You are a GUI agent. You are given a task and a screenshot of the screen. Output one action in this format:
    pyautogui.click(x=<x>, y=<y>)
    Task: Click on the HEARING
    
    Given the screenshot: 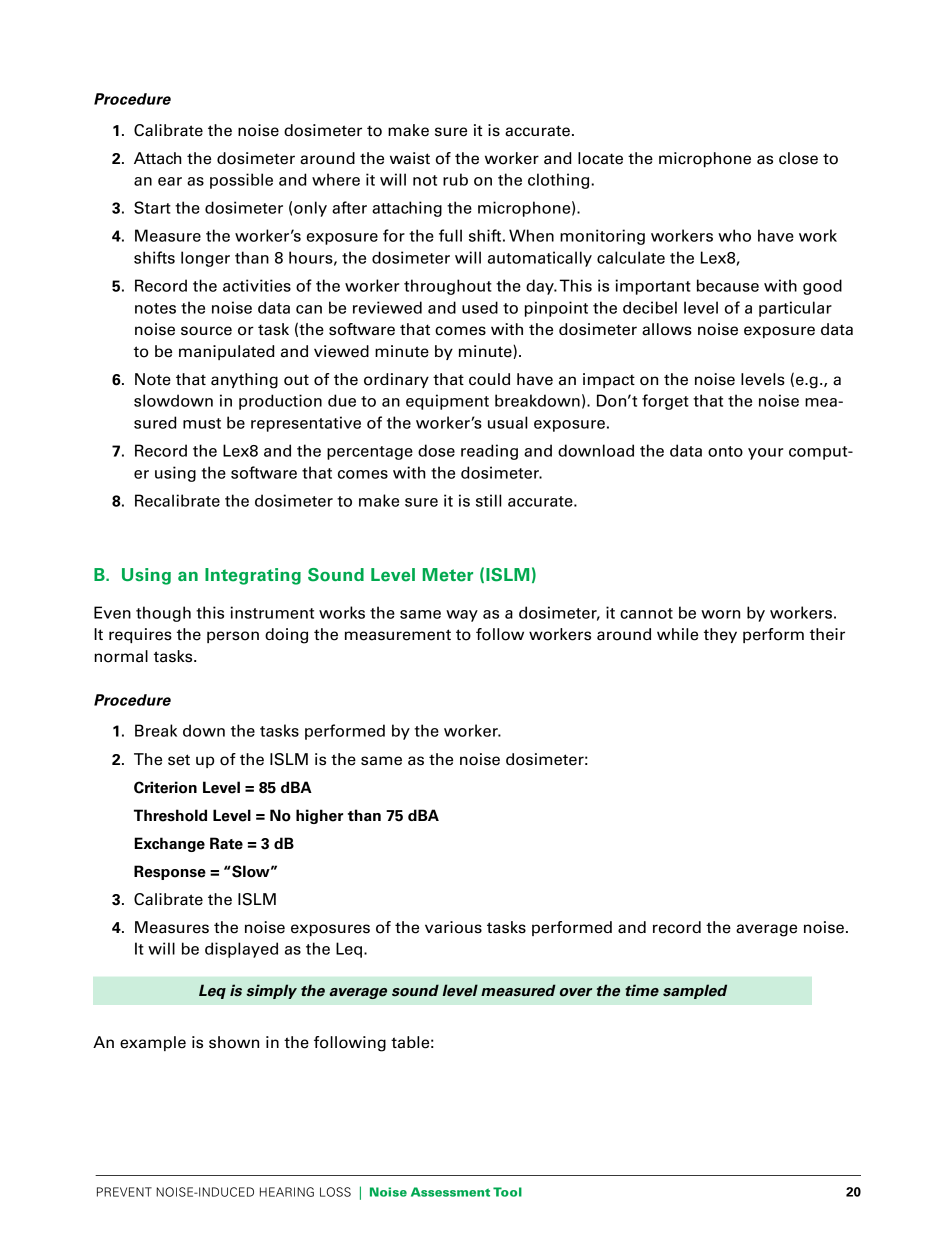 What is the action you would take?
    pyautogui.click(x=287, y=1192)
